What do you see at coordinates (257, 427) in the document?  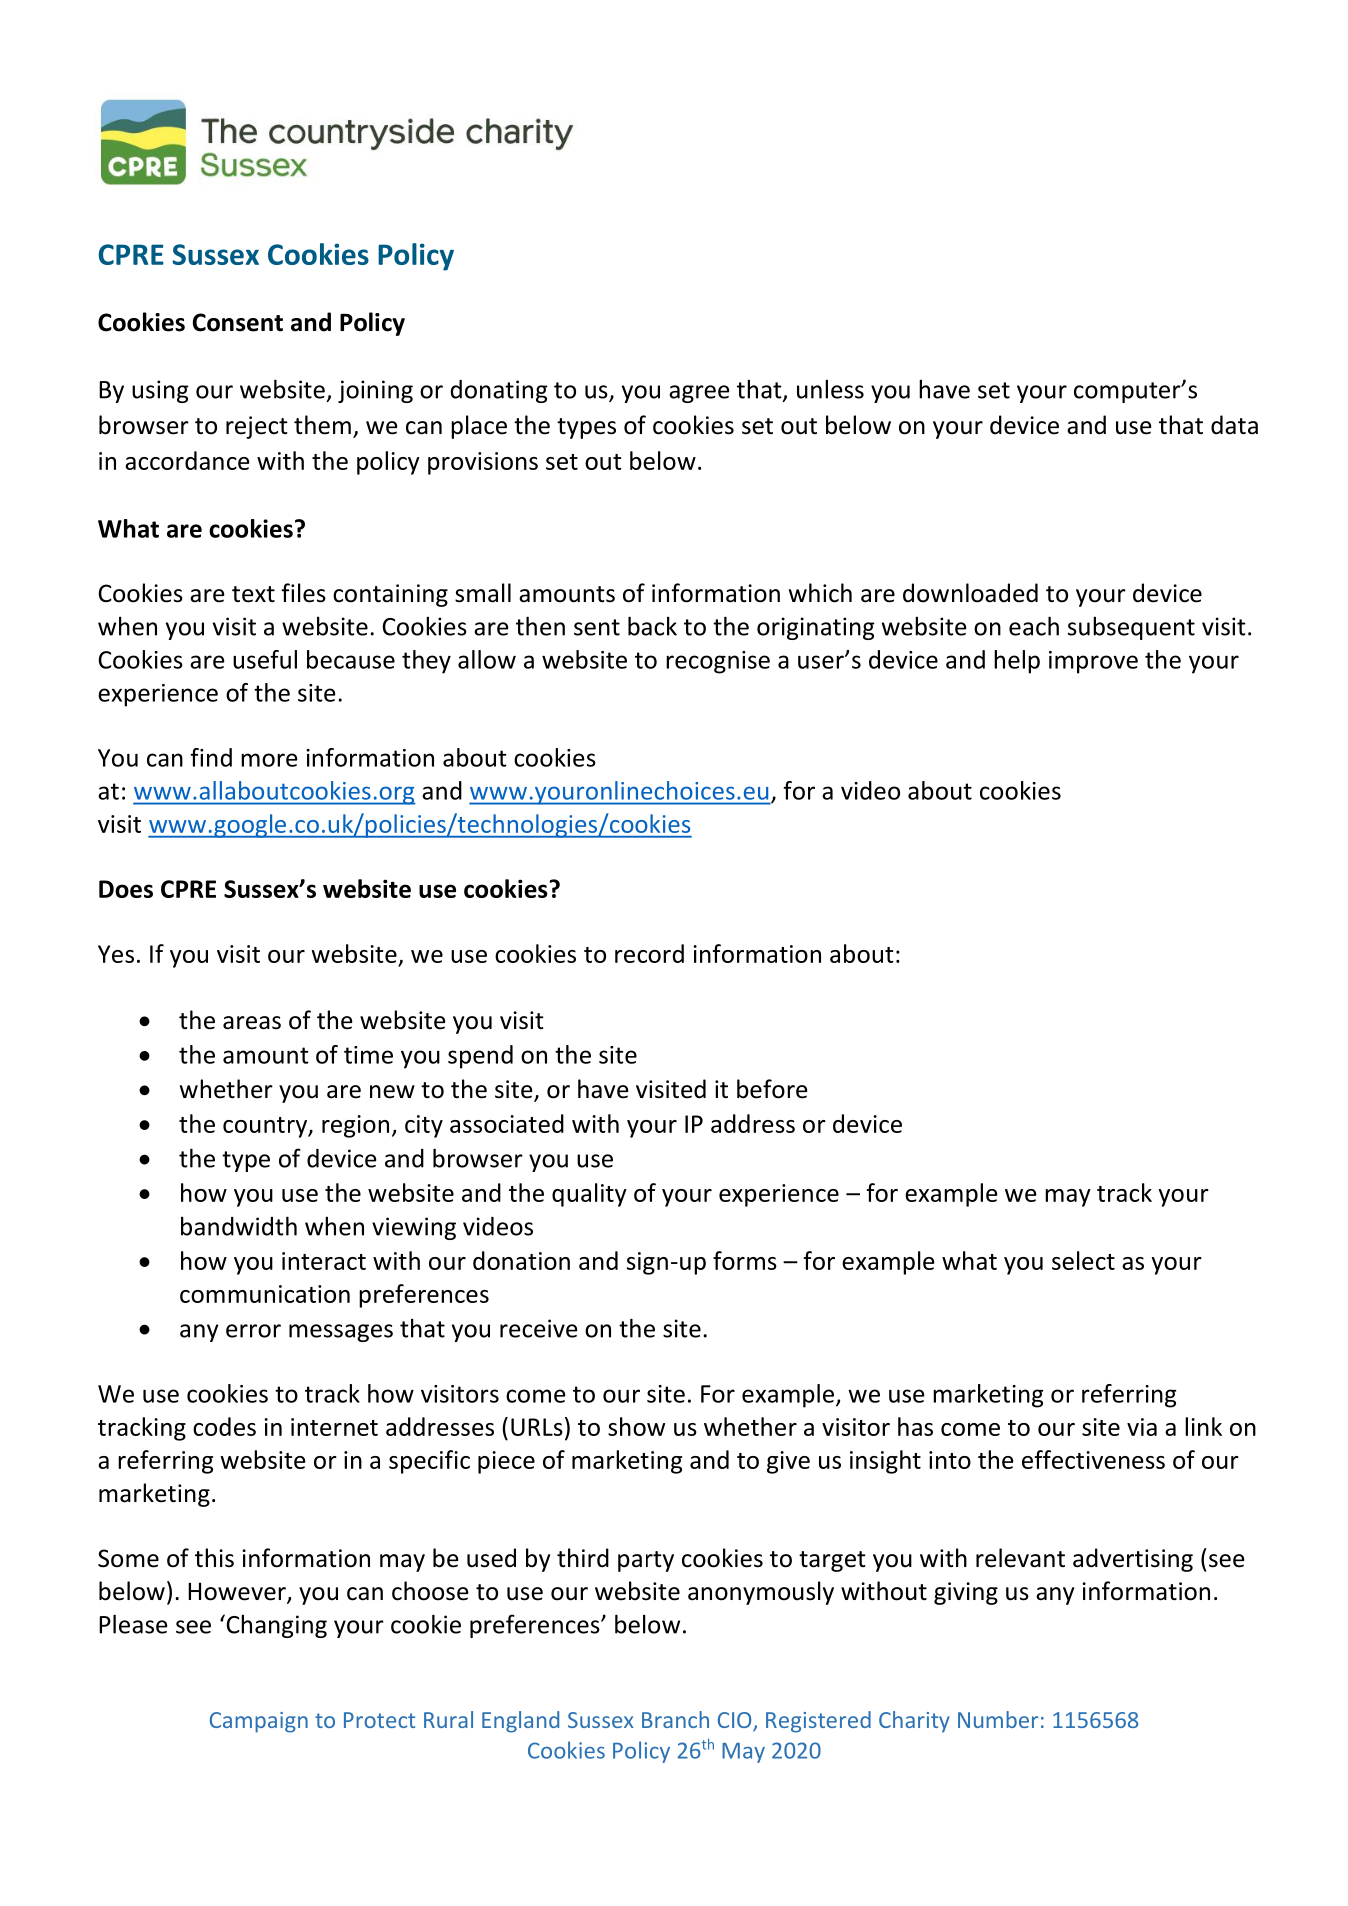 I see `reject` at bounding box center [257, 427].
